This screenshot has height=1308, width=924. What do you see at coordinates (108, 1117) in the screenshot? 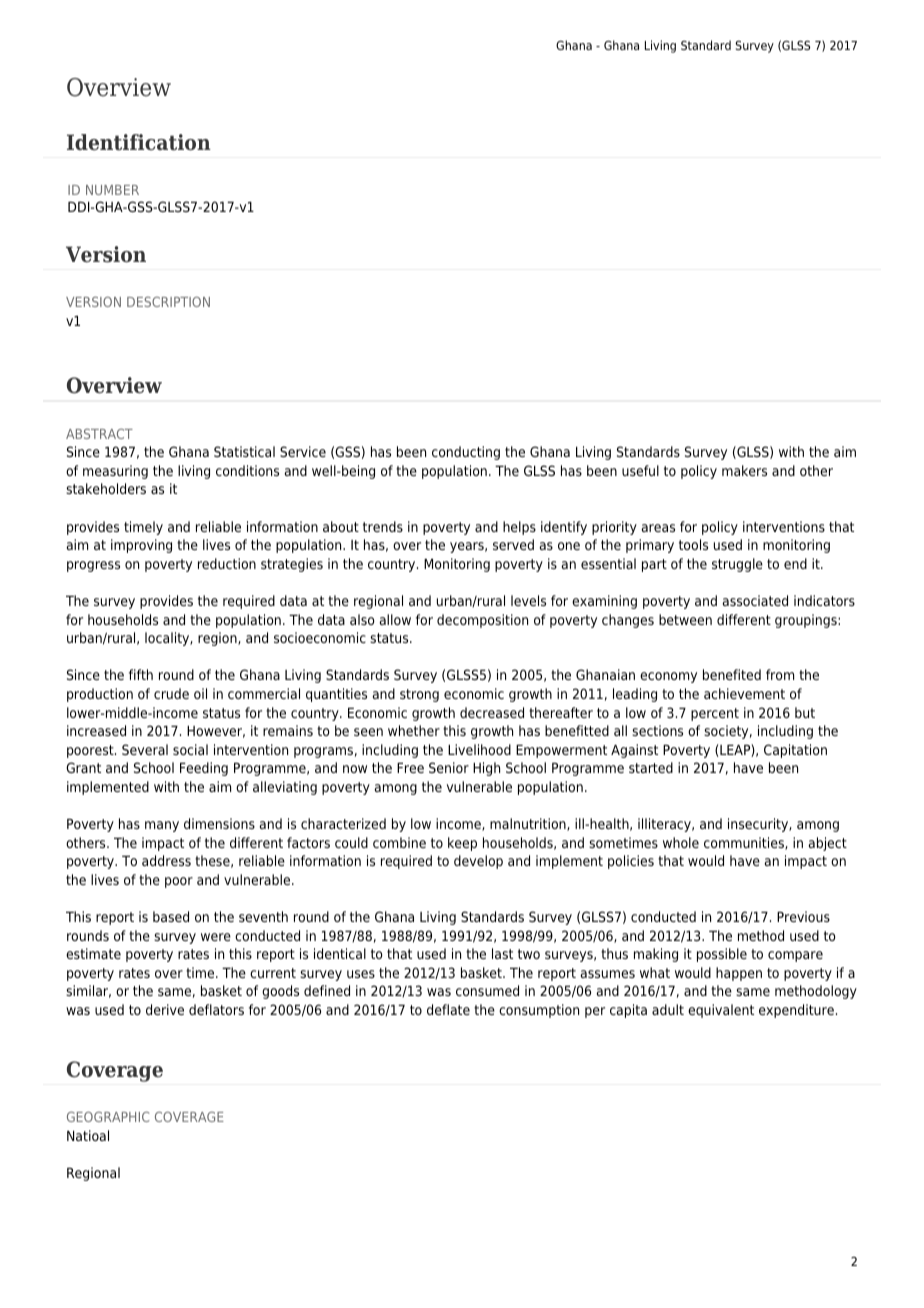
I see `GEOGRAPHIC` at bounding box center [108, 1117].
